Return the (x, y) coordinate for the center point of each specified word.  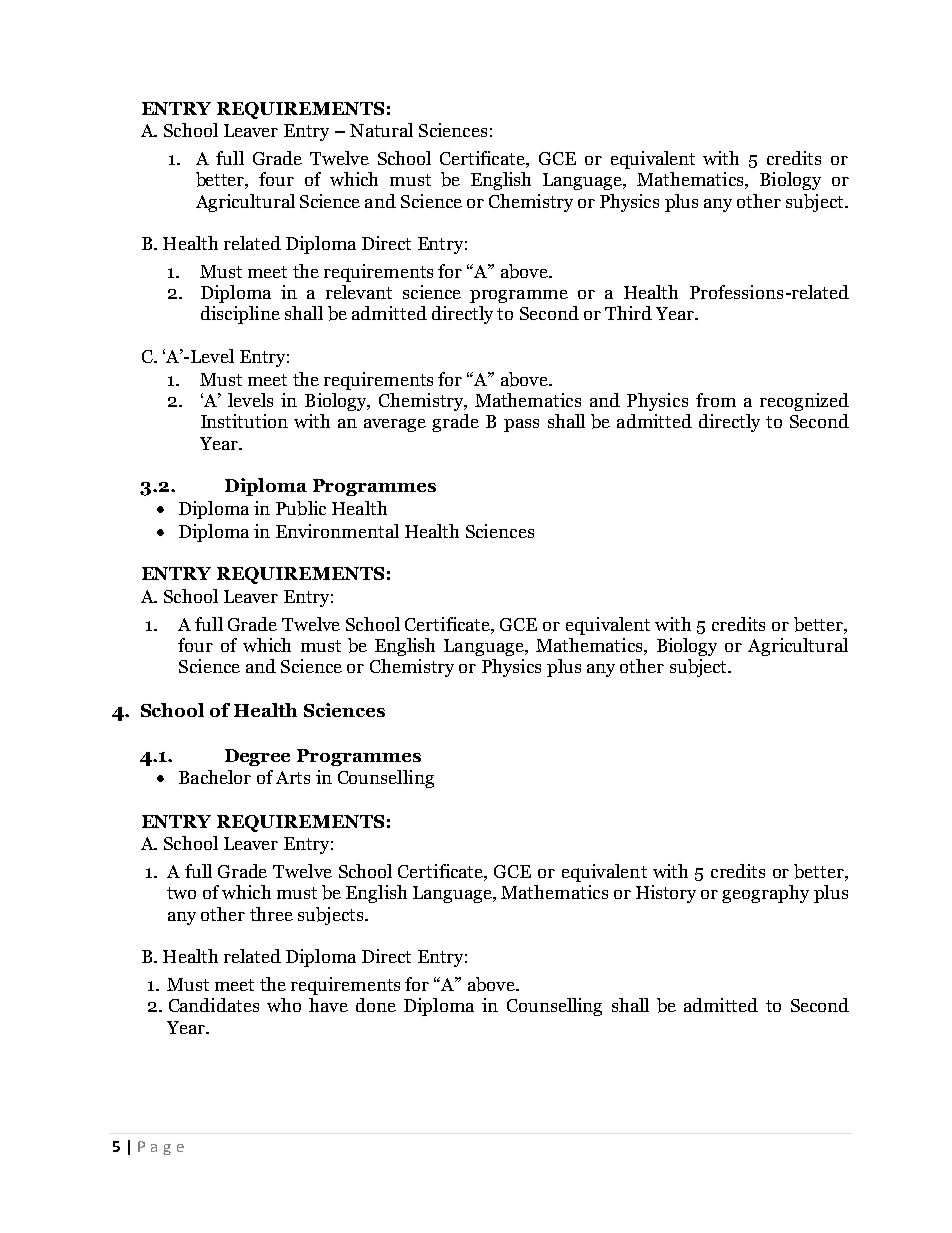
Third (628, 313)
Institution (244, 421)
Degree (257, 757)
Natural (381, 130)
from (716, 400)
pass (521, 425)
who (284, 1005)
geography (765, 894)
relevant (359, 292)
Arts (293, 777)
